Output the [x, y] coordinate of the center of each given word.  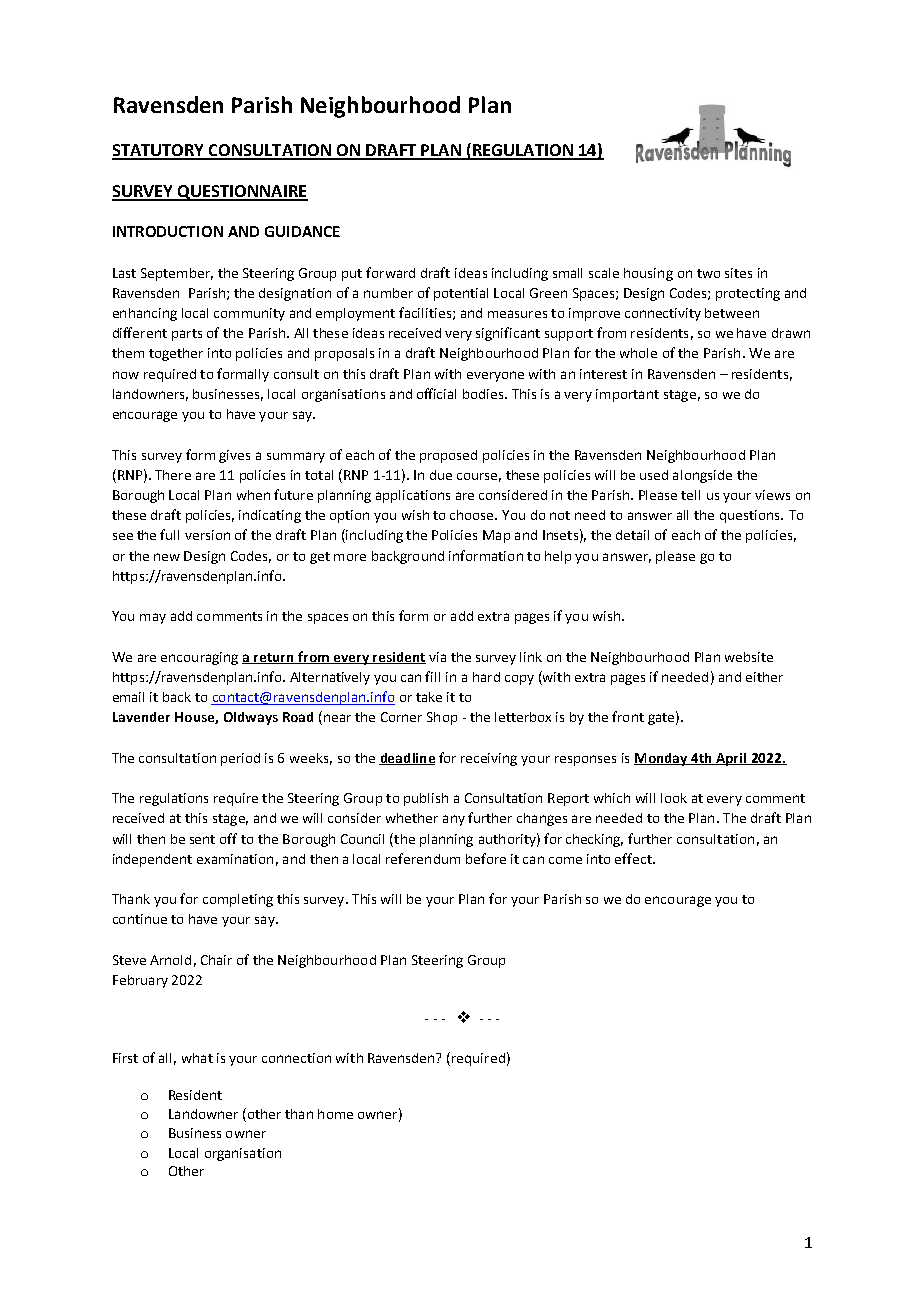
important [627, 395]
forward [390, 272]
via [437, 657]
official [436, 393]
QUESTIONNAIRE [242, 193]
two [708, 273]
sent [202, 839]
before [486, 858]
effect [634, 858]
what [197, 1058]
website [749, 657]
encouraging [199, 658]
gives [234, 456]
